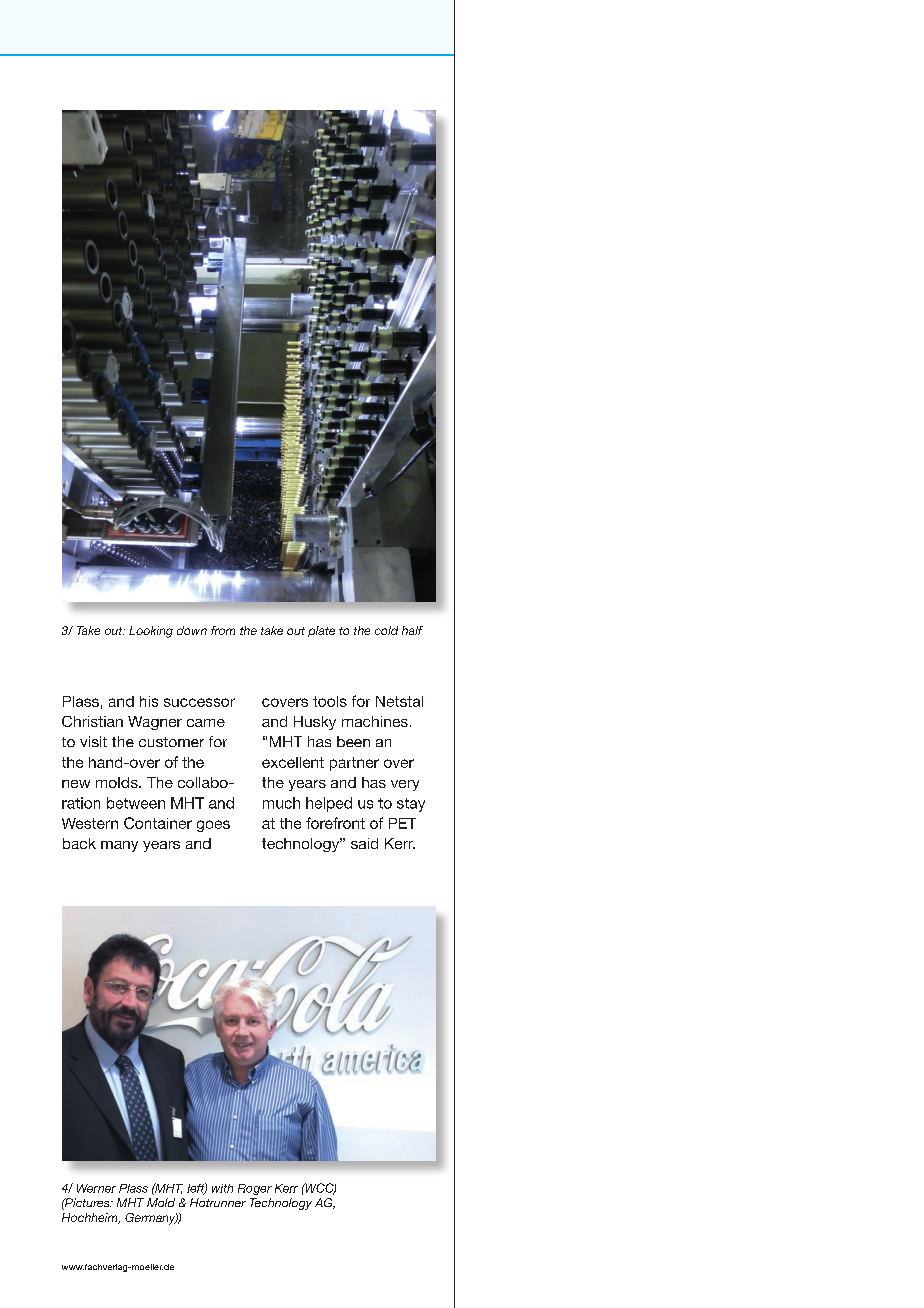 This image has height=1308, width=924. I want to click on cold, so click(386, 630).
